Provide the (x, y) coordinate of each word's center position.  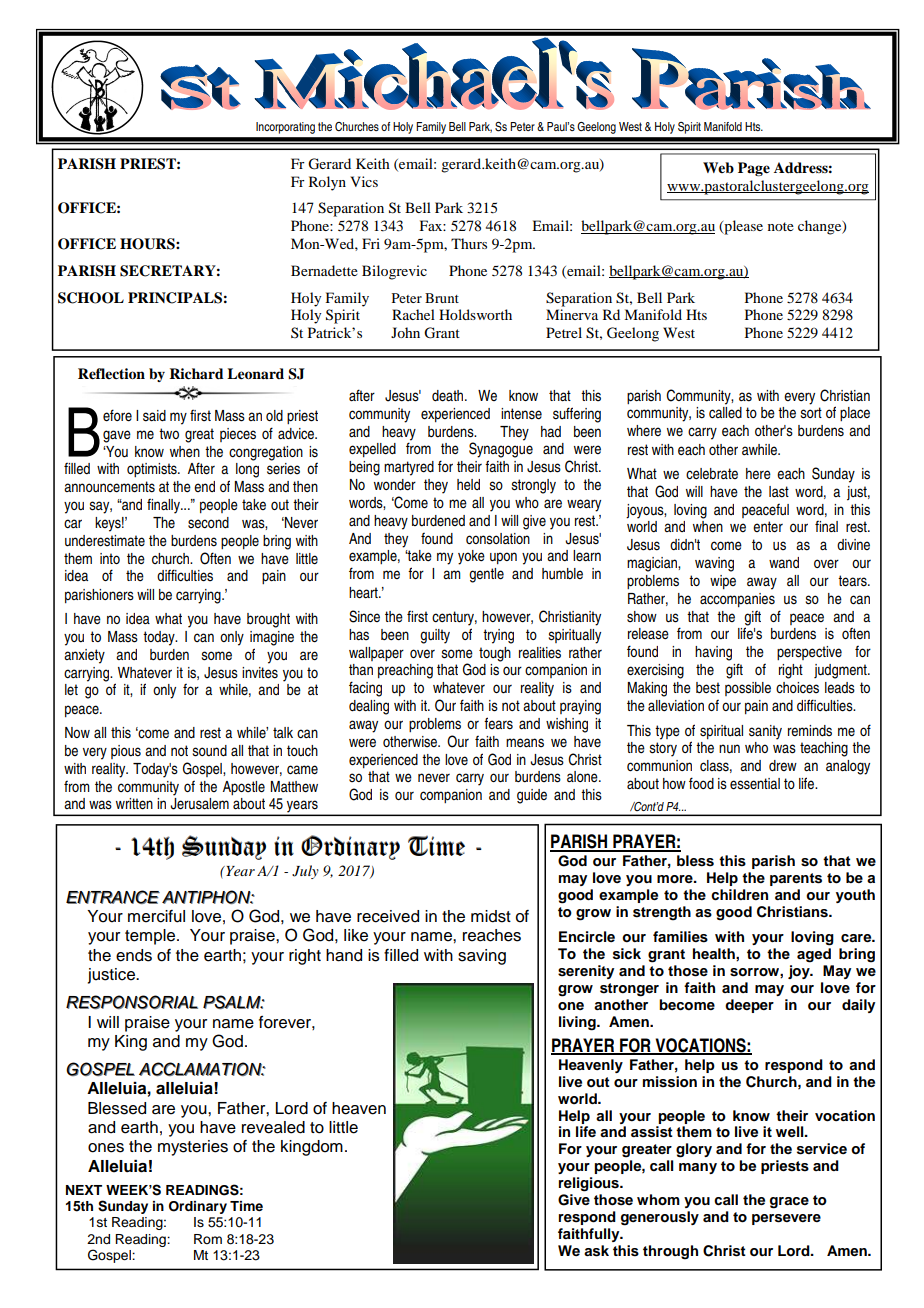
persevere (786, 1219)
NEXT (84, 1190)
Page (754, 169)
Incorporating (285, 128)
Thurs (469, 243)
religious (590, 1184)
